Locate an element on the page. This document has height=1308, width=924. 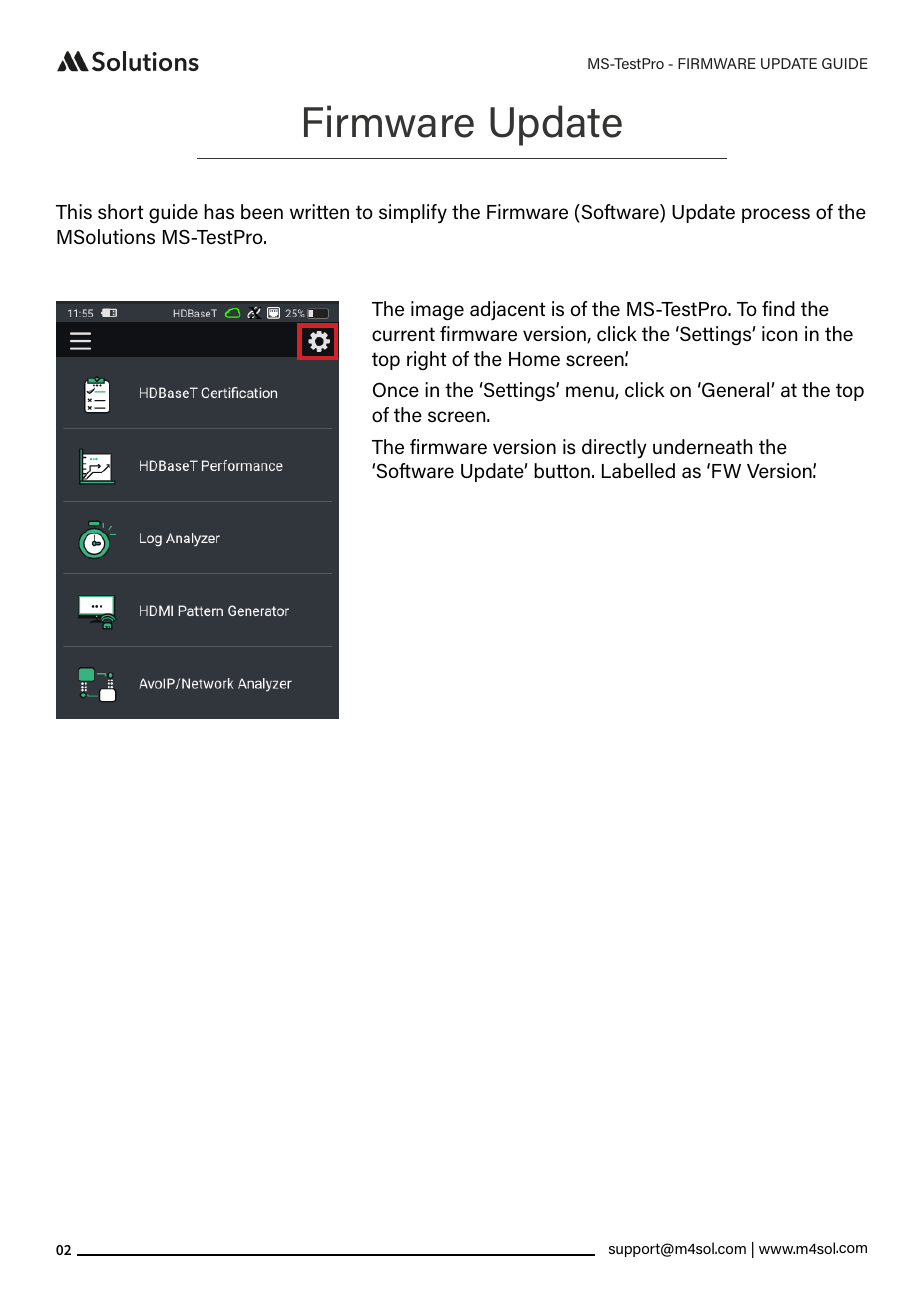
icon is located at coordinates (779, 333).
